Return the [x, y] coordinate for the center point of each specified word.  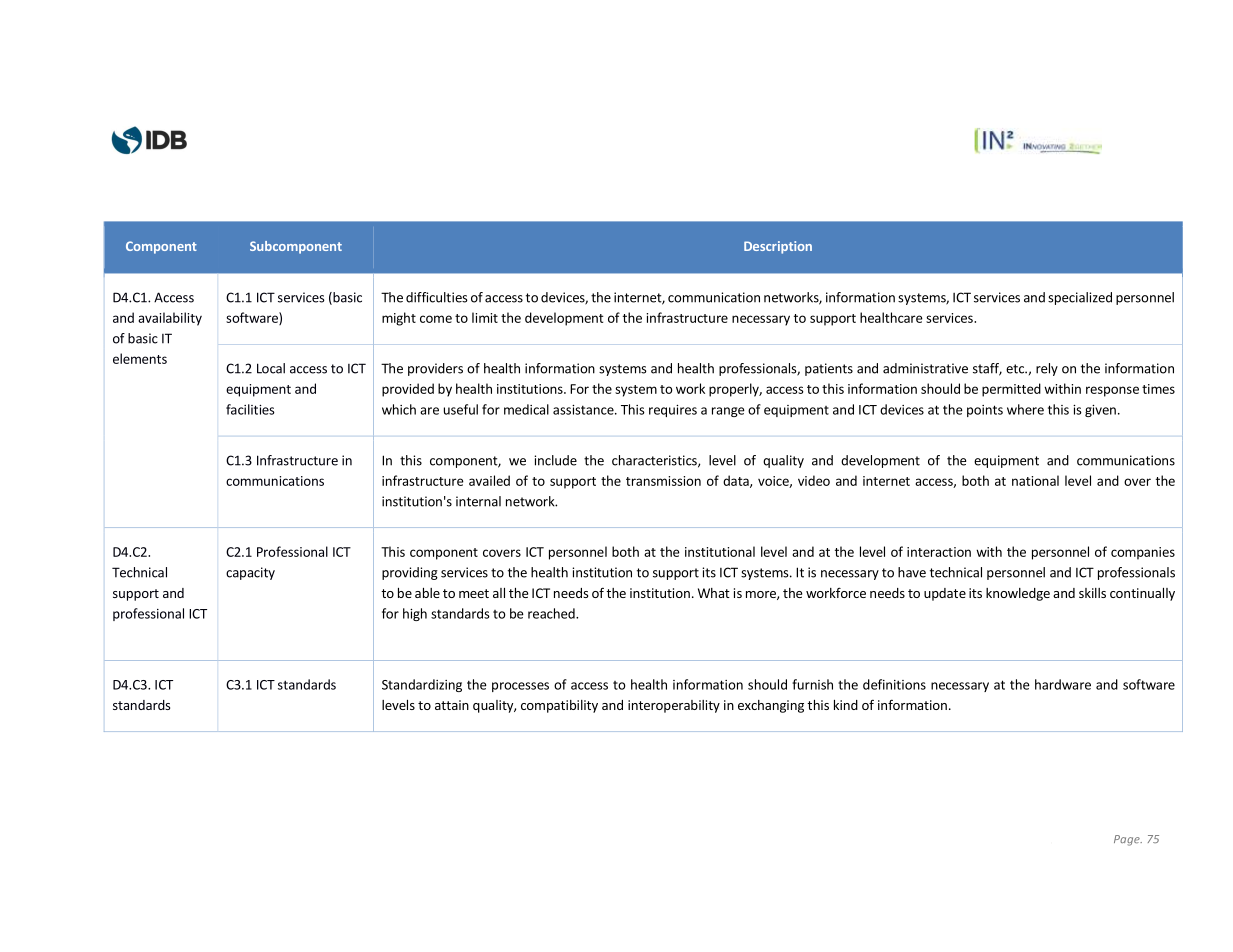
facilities [250, 409]
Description [778, 247]
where [1025, 409]
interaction [939, 552]
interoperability [674, 706]
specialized [1080, 298]
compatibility [559, 706]
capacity [250, 573]
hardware [1063, 684]
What [714, 593]
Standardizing [422, 685]
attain [452, 705]
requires [673, 411]
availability [170, 319]
